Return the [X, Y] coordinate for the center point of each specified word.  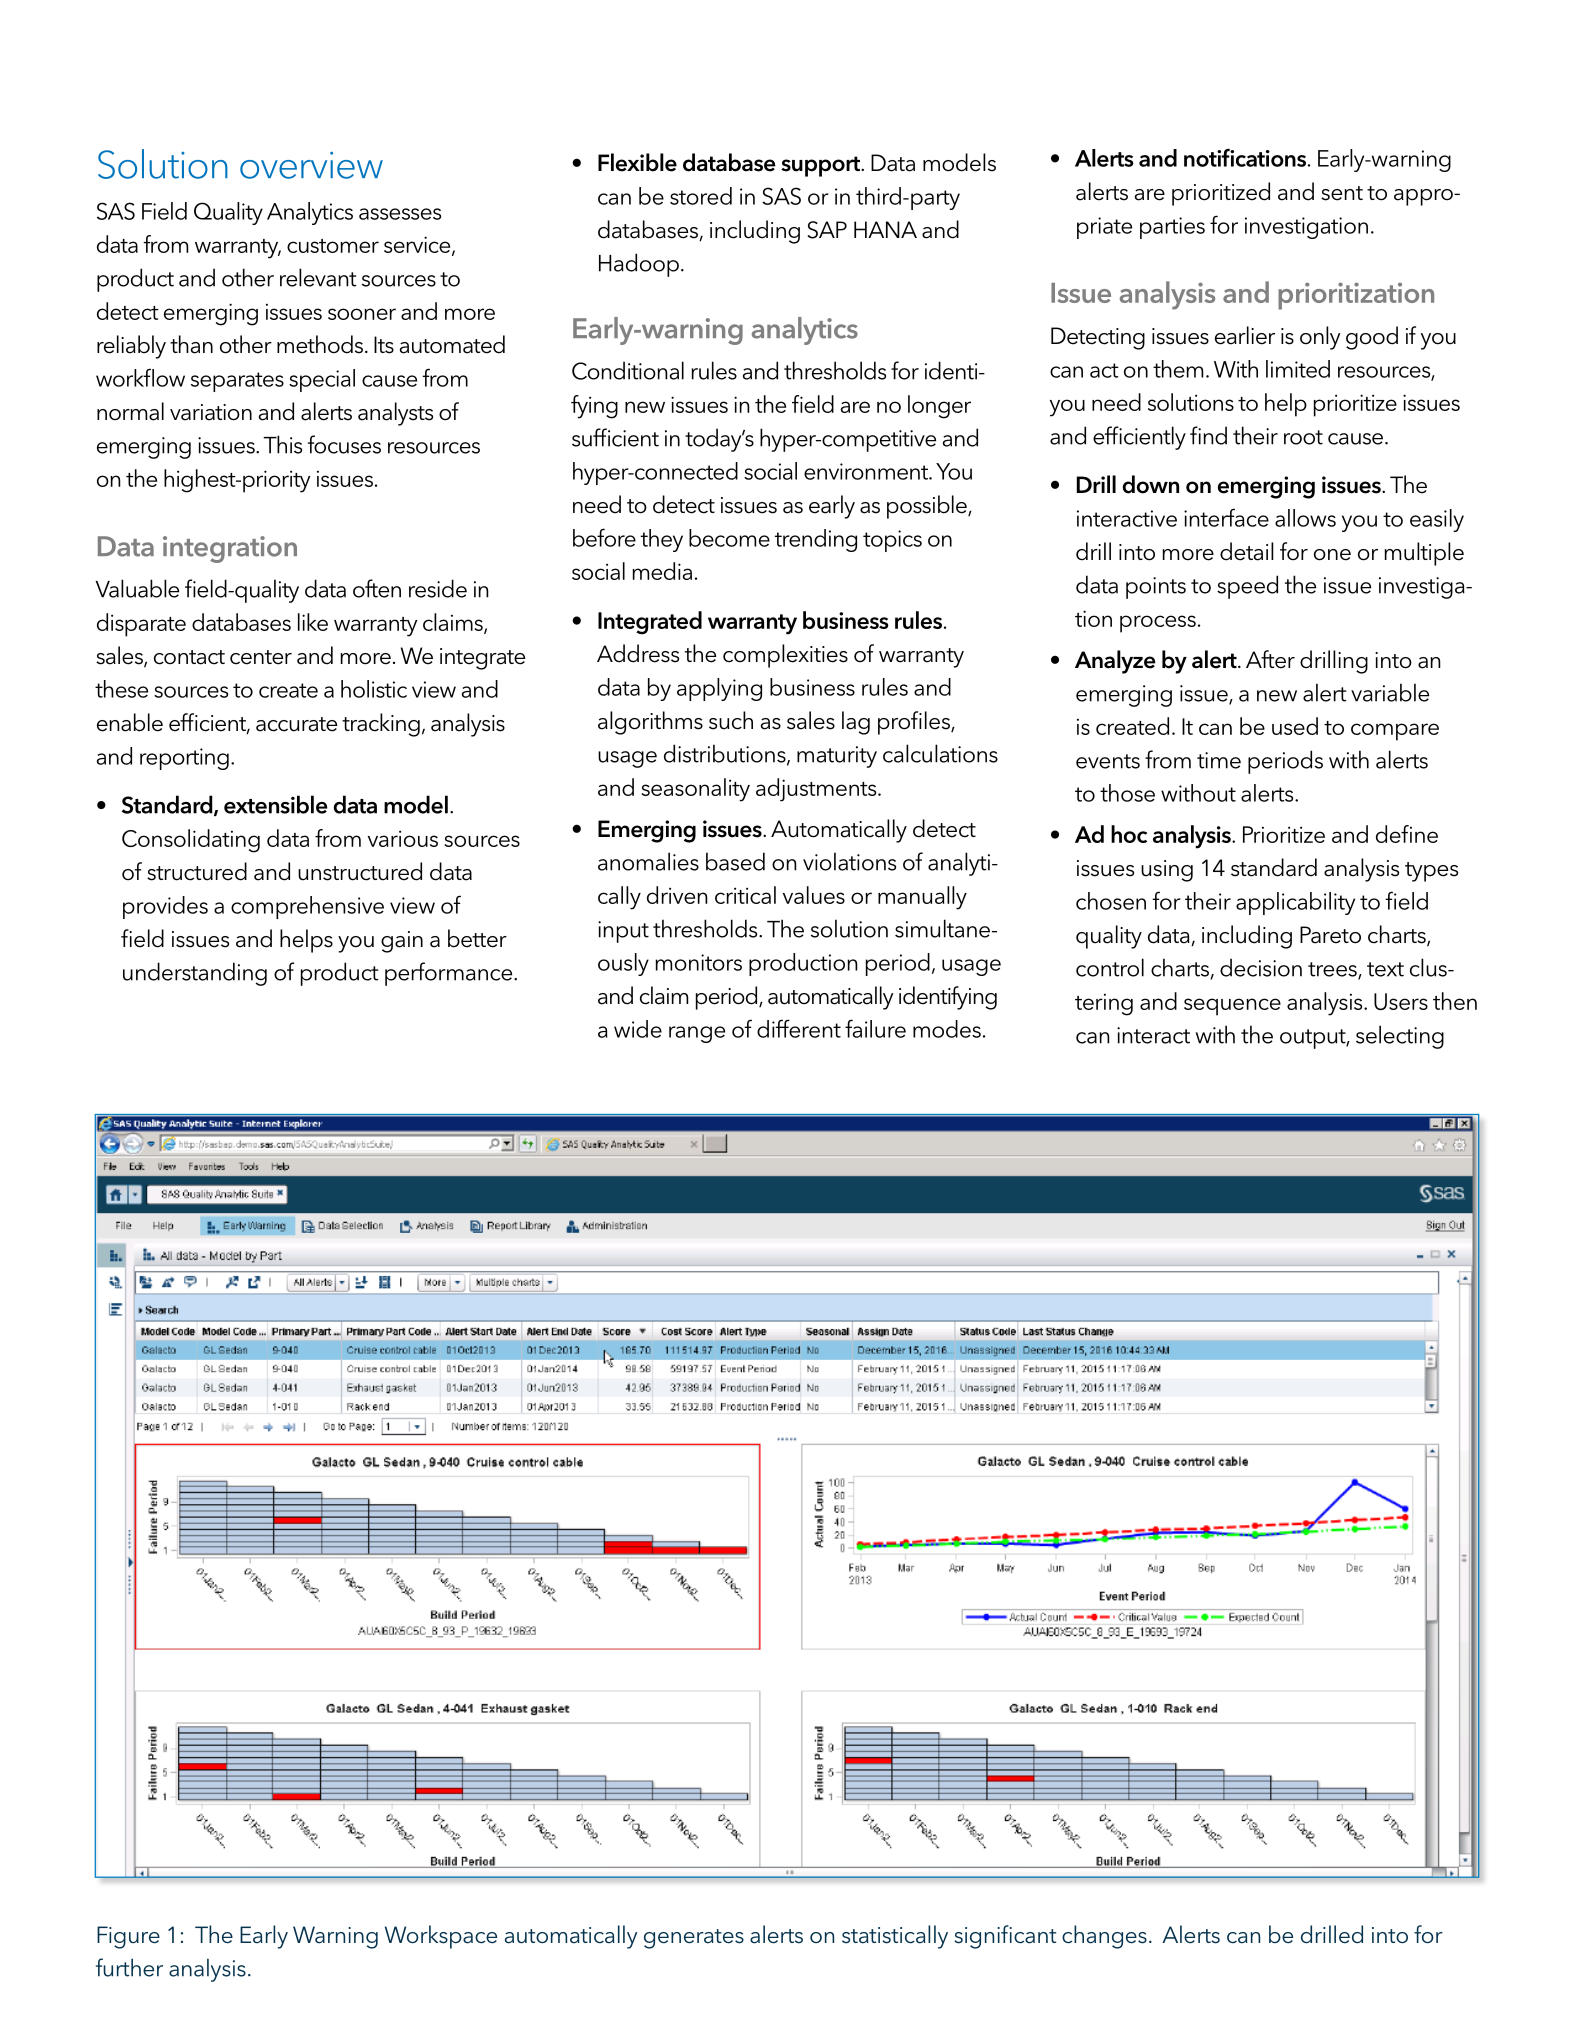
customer [333, 246]
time [1219, 760]
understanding [195, 974]
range [697, 1034]
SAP [827, 230]
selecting [1400, 1037]
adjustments [817, 790]
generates [694, 1939]
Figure [128, 1937]
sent [1342, 193]
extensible [276, 804]
